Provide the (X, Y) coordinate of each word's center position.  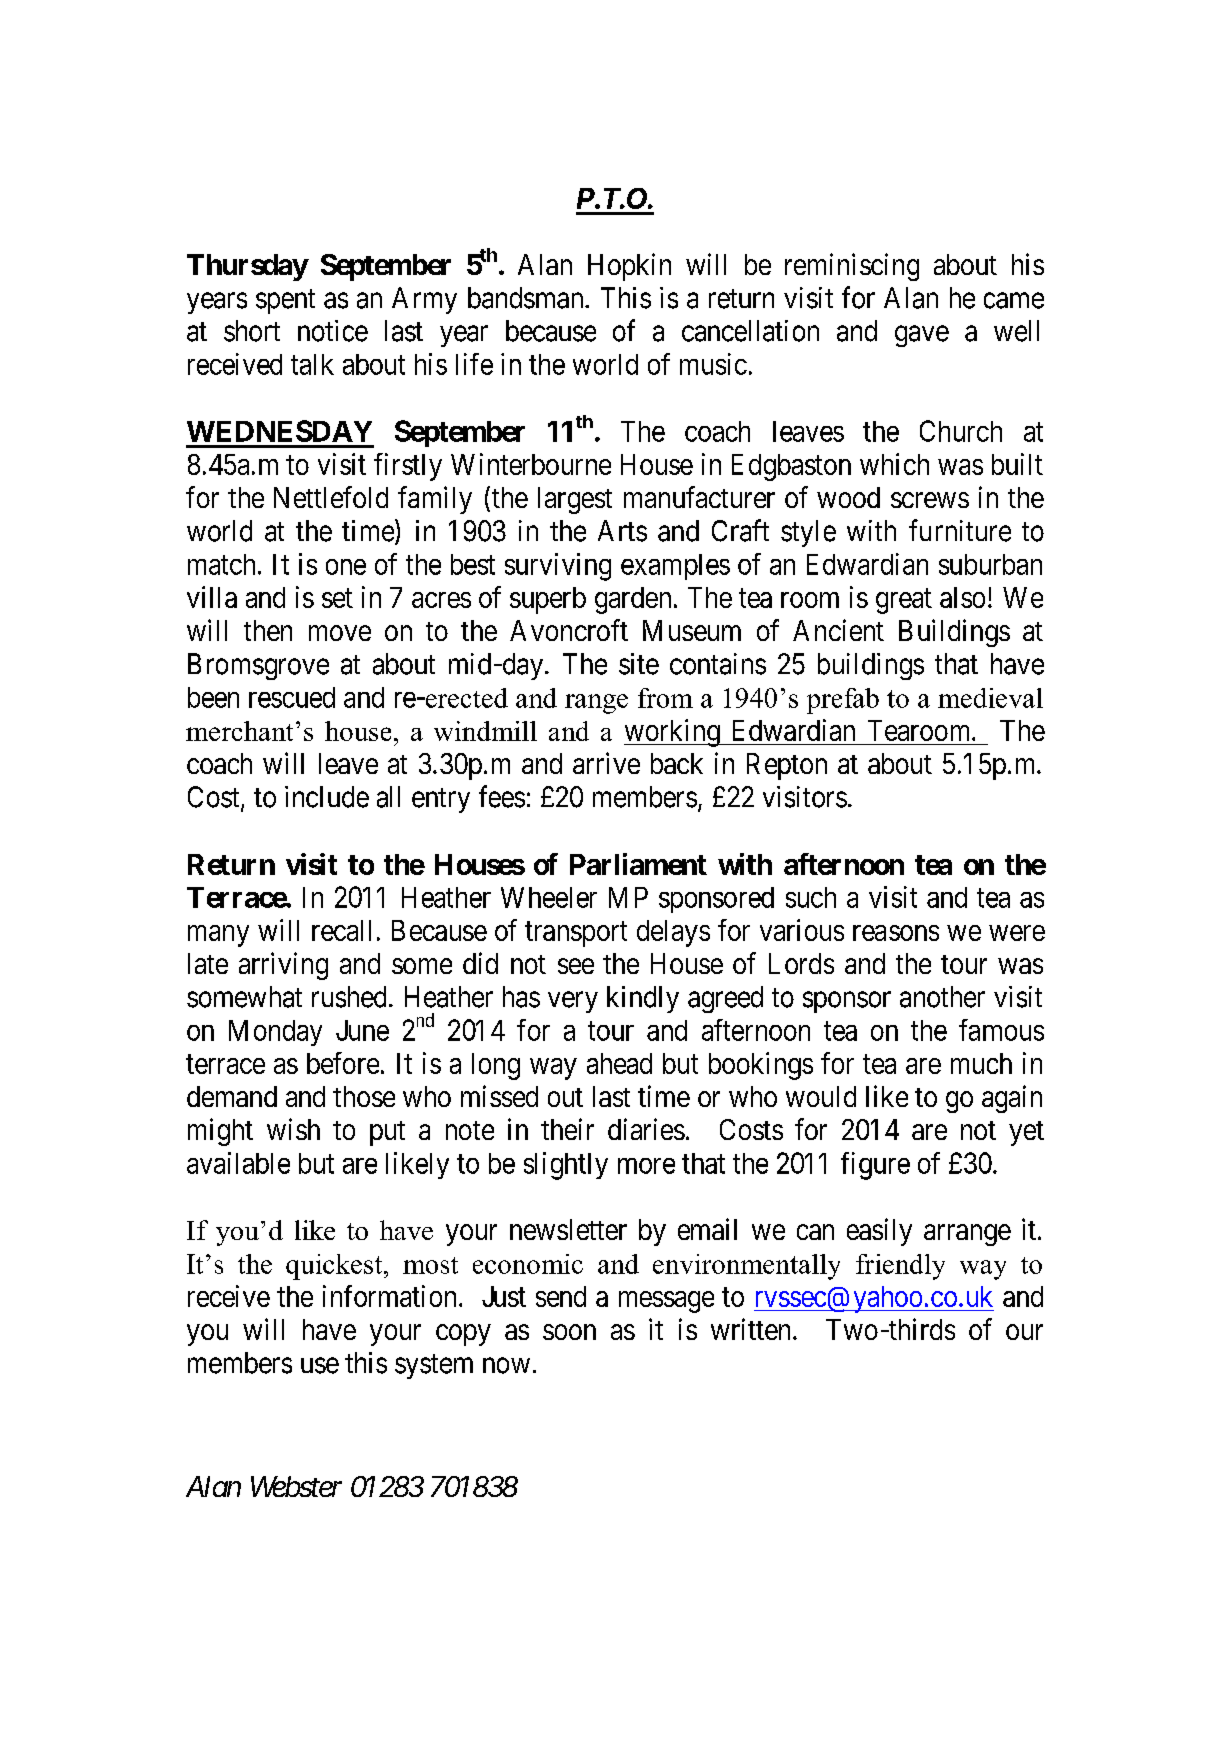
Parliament (638, 864)
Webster (296, 1486)
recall (341, 930)
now (506, 1366)
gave (922, 336)
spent (285, 301)
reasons (896, 933)
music (713, 364)
